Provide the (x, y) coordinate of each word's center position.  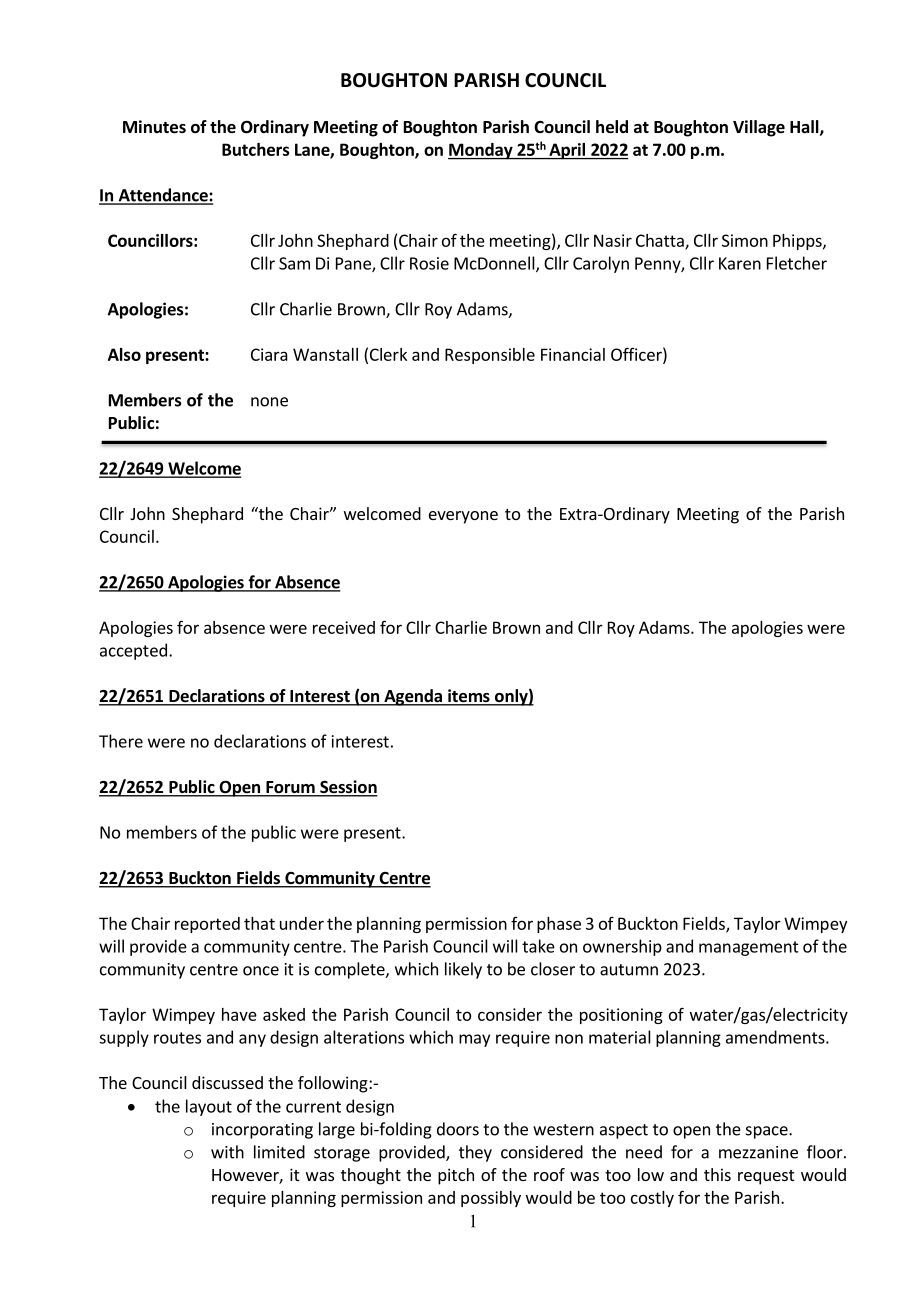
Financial (573, 354)
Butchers (256, 149)
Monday (481, 151)
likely (463, 970)
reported (207, 925)
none (269, 402)
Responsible (490, 356)
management (749, 948)
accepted (133, 651)
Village (759, 128)
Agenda (413, 697)
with (227, 1152)
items (469, 697)
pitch (456, 1176)
